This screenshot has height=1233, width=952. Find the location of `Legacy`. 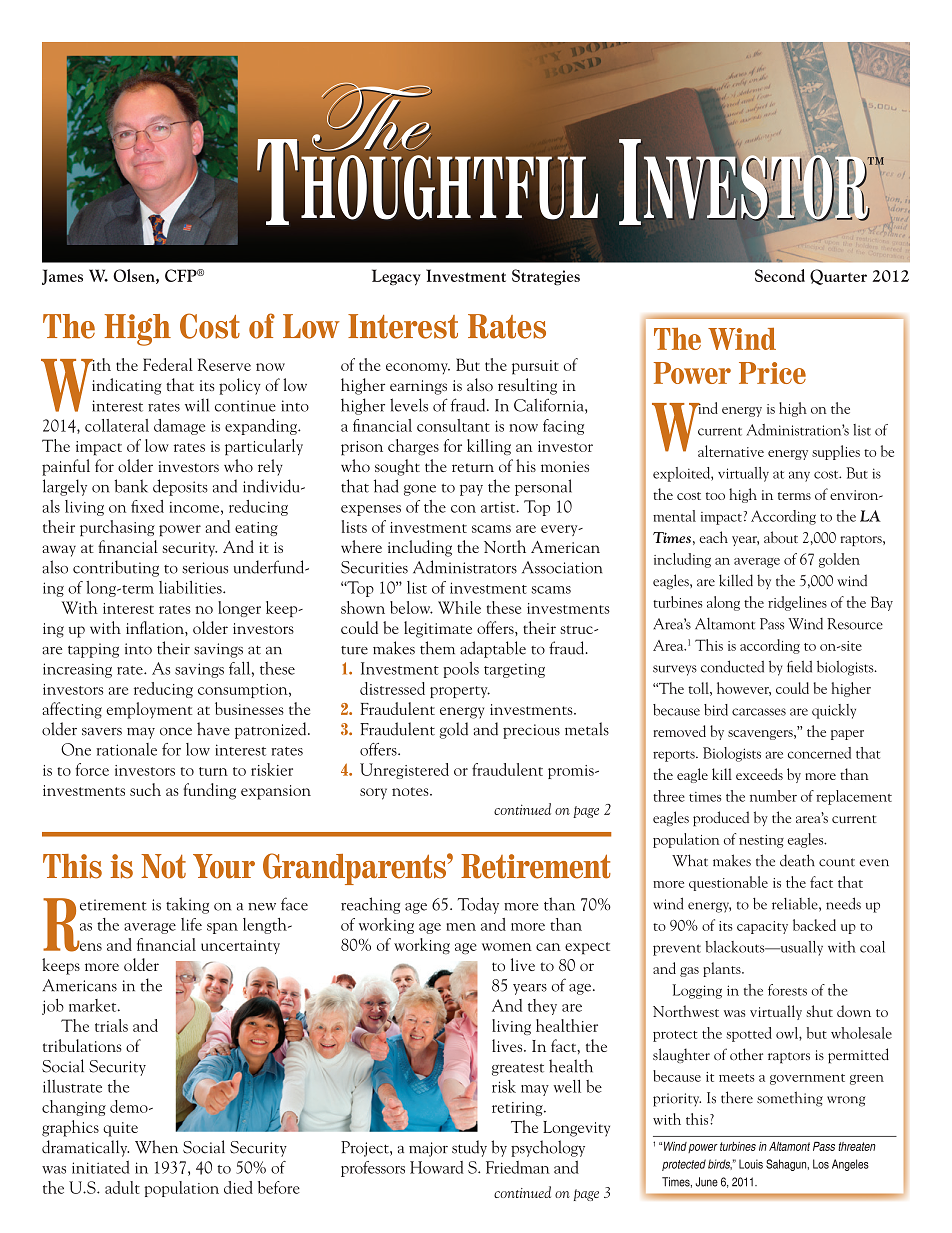

Legacy is located at coordinates (396, 277).
